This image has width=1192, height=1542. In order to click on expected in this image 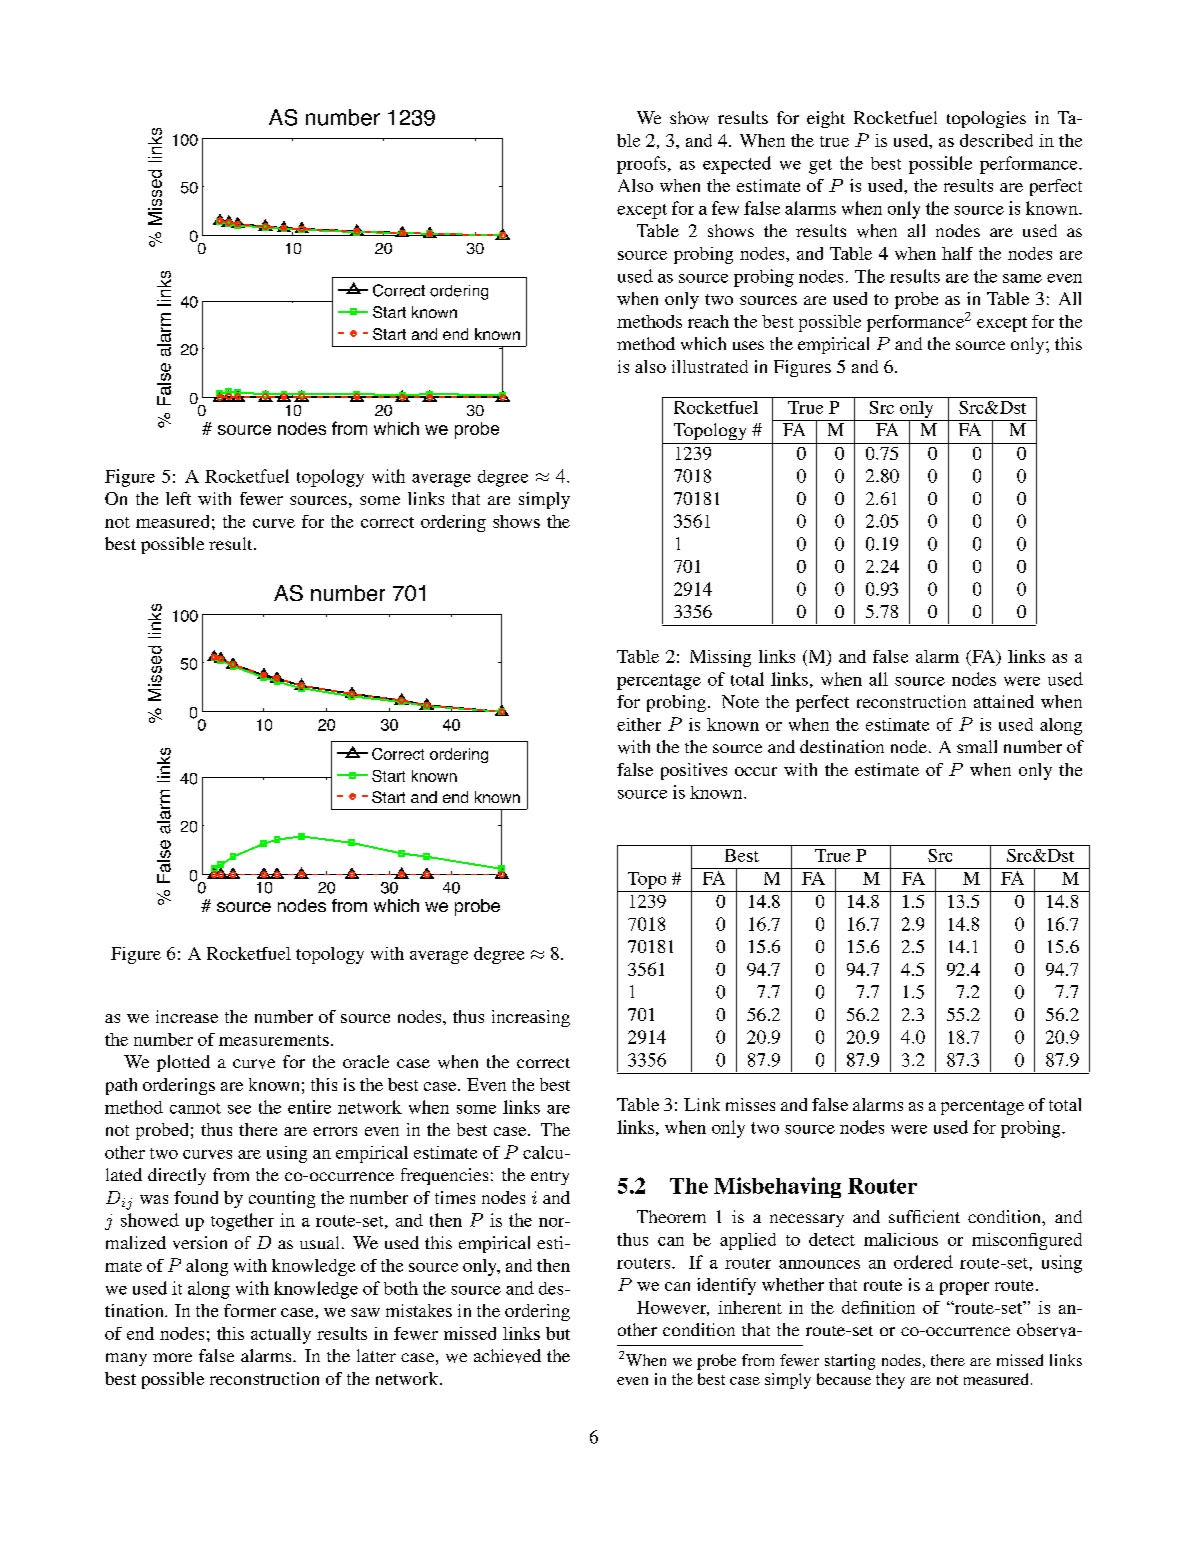, I will do `click(737, 165)`.
